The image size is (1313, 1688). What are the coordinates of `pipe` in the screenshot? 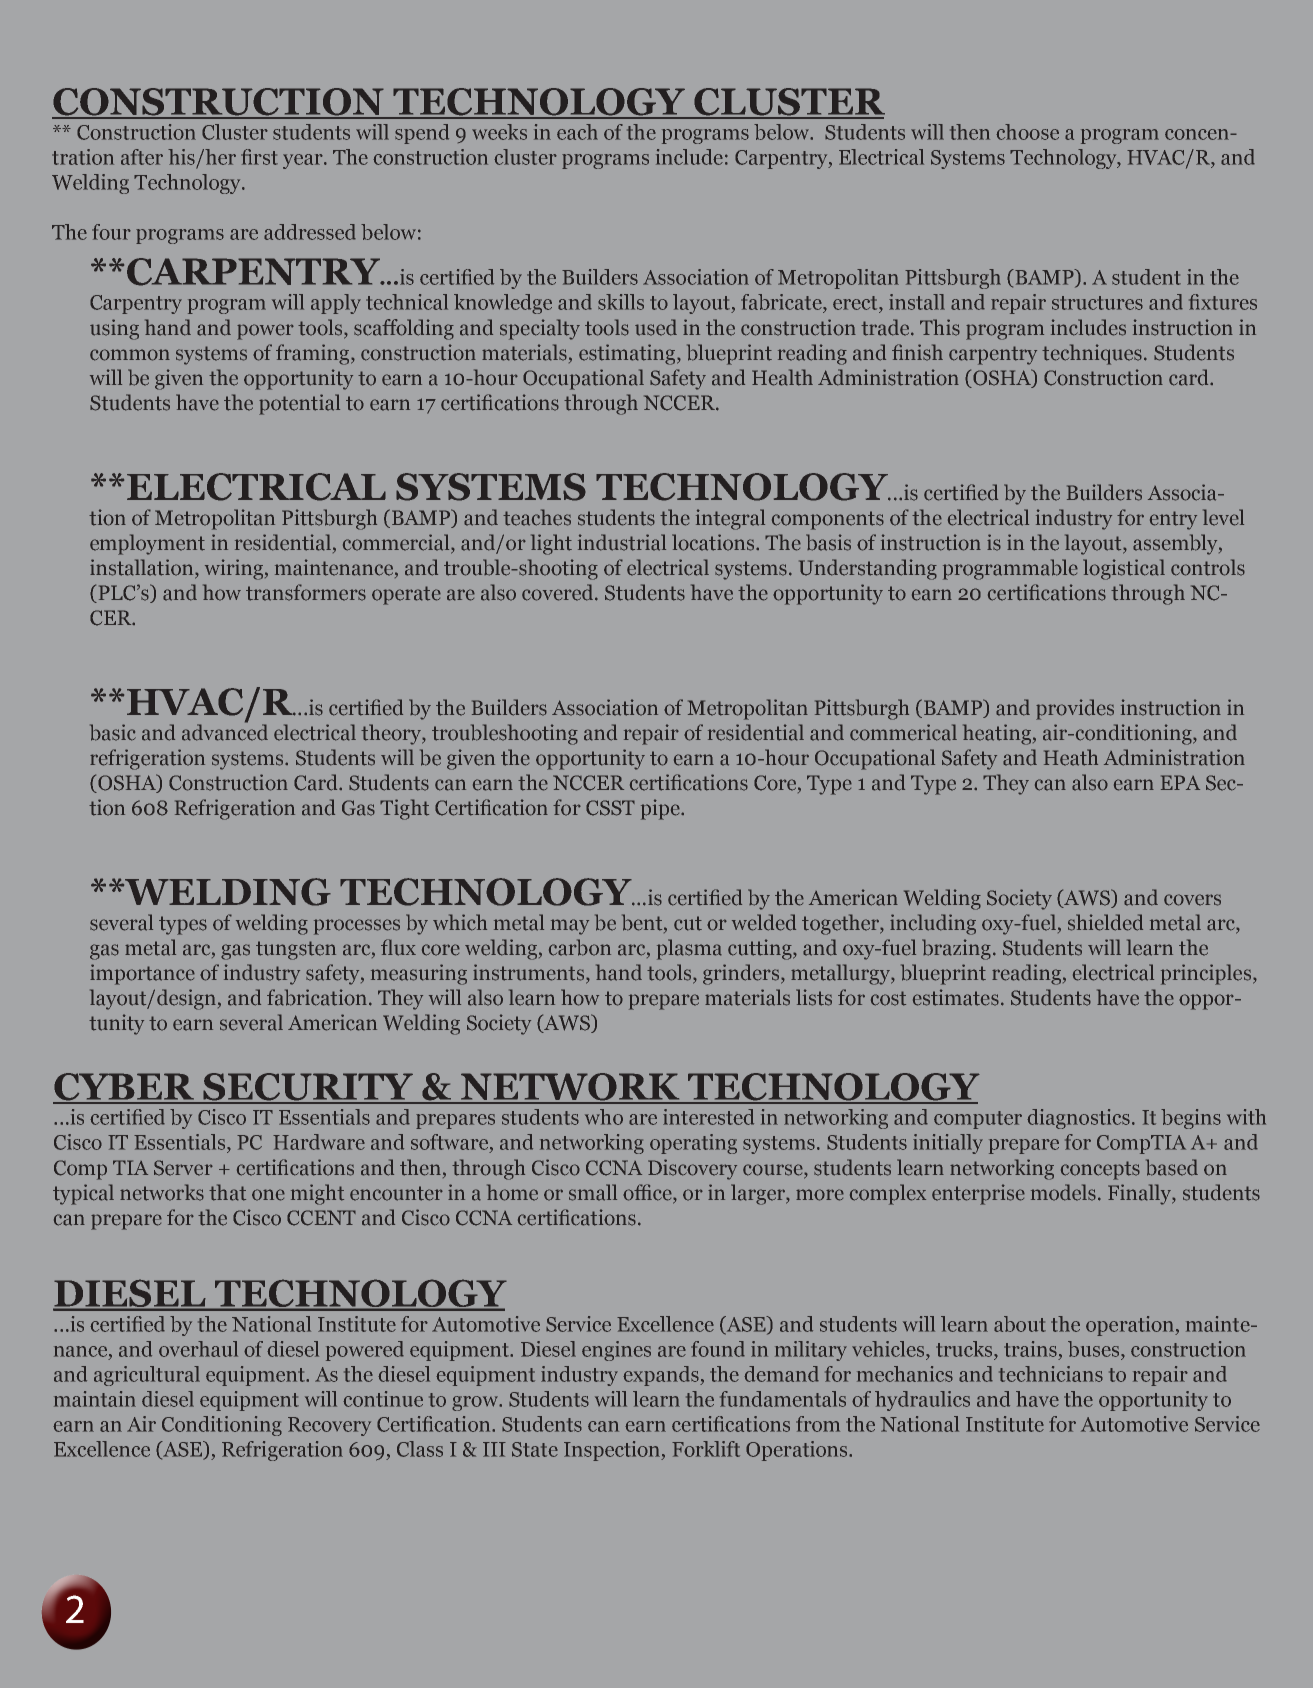 It's located at (661, 809).
